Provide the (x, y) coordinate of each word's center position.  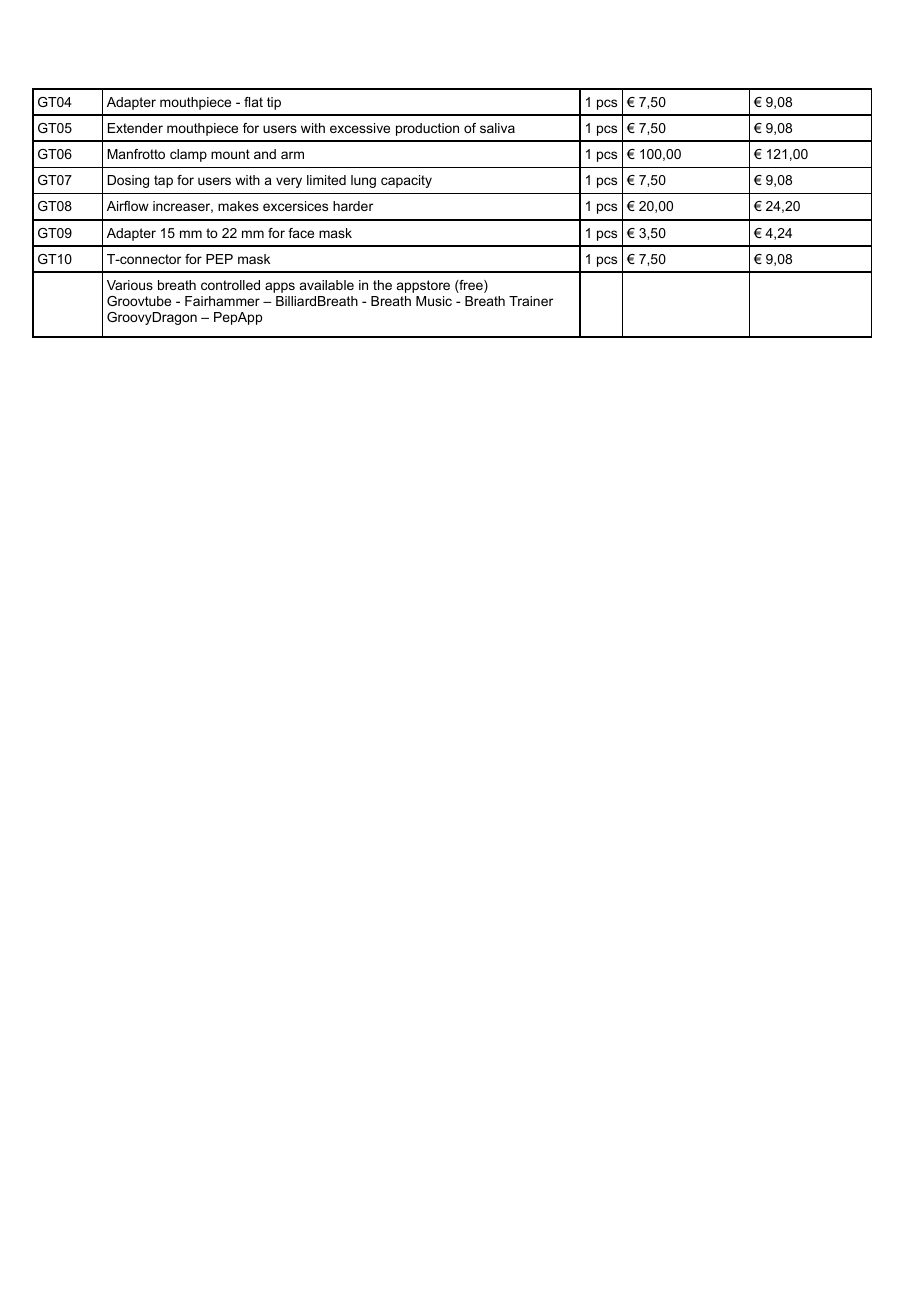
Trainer (531, 301)
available (327, 285)
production (427, 129)
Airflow (128, 206)
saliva (497, 128)
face (301, 233)
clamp (188, 155)
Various (130, 285)
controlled (230, 285)
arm (292, 155)
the (382, 285)
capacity (406, 181)
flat (253, 102)
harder (353, 206)
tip (274, 103)
